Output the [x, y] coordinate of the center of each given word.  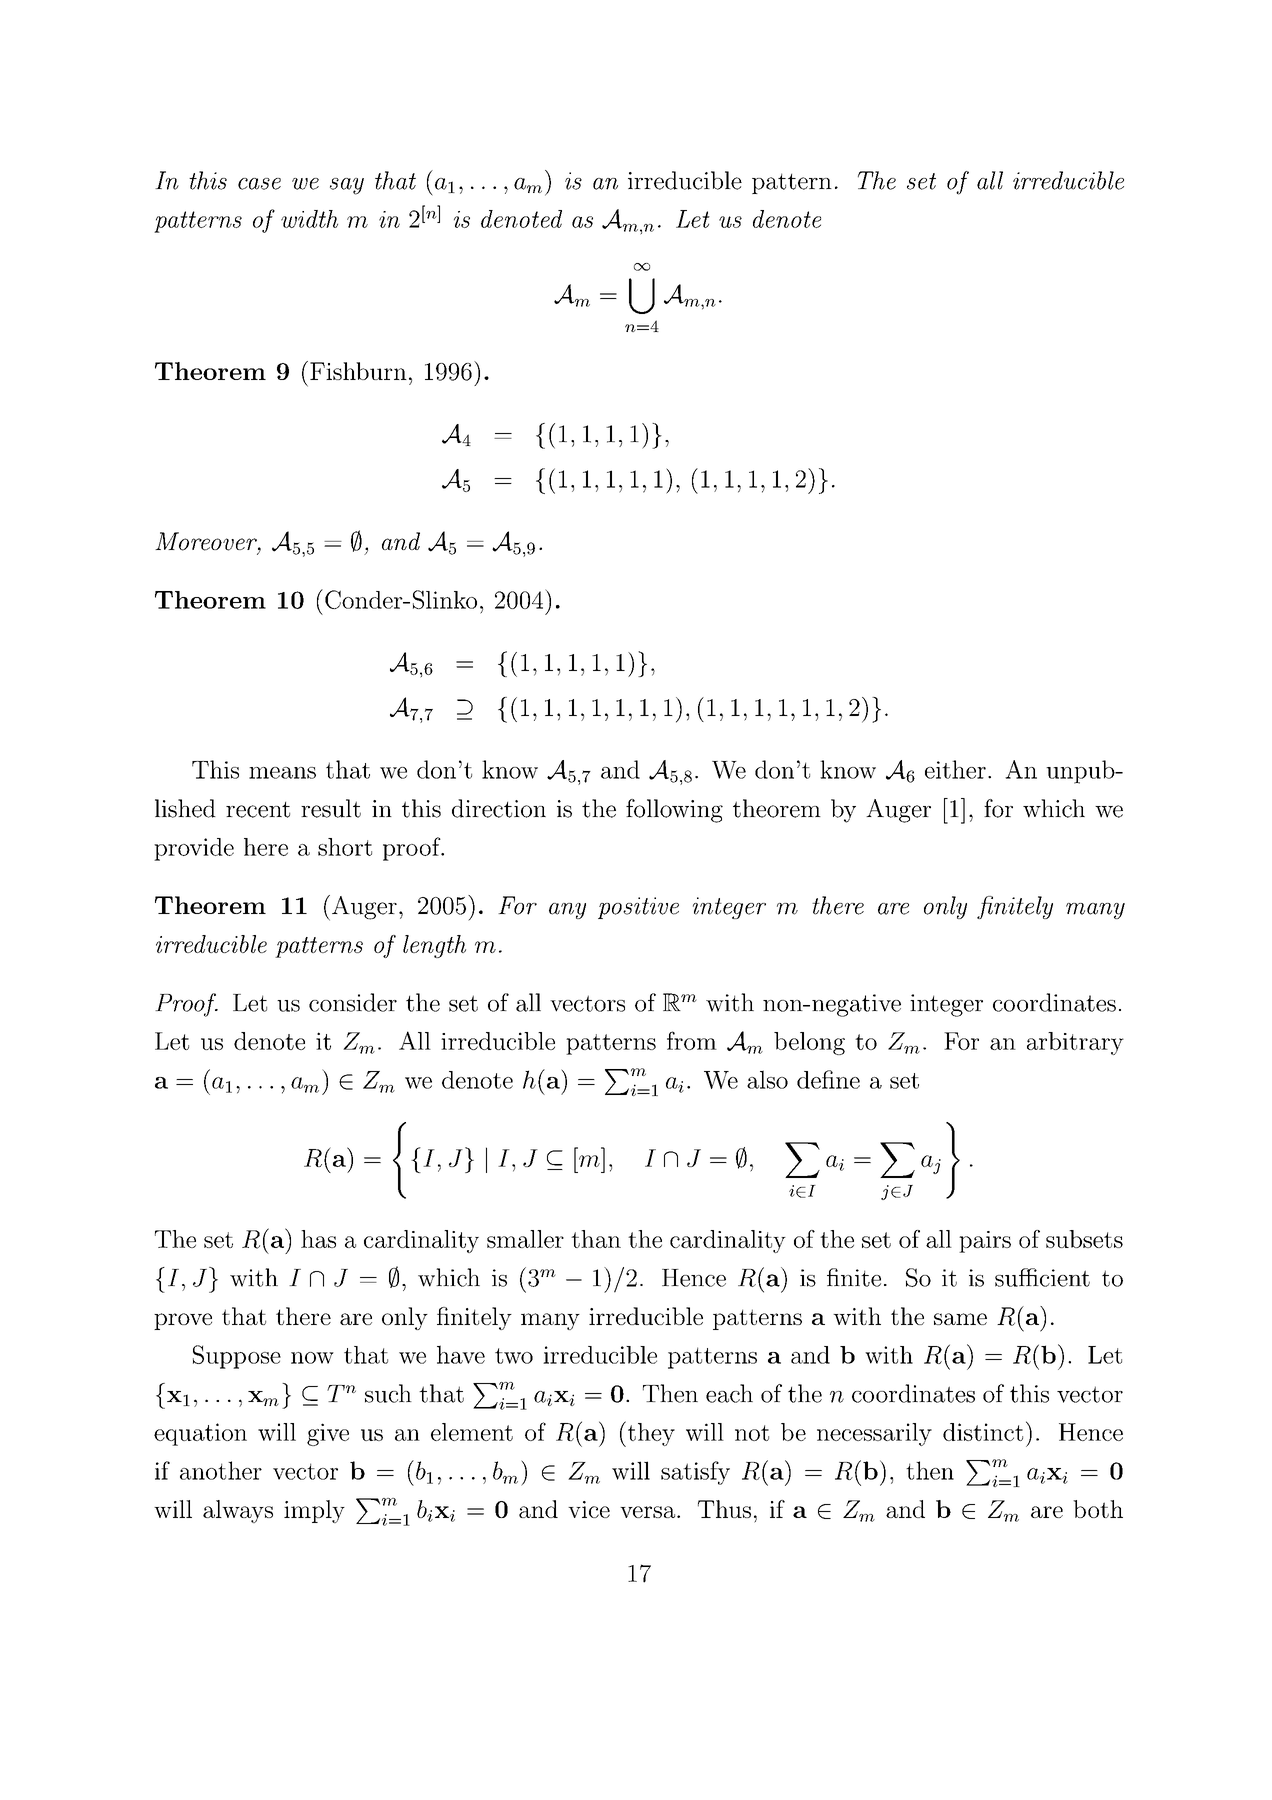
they [650, 1434]
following [674, 811]
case [259, 184]
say [347, 186]
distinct [983, 1432]
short [345, 847]
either [955, 769]
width [309, 219]
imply [314, 1511]
